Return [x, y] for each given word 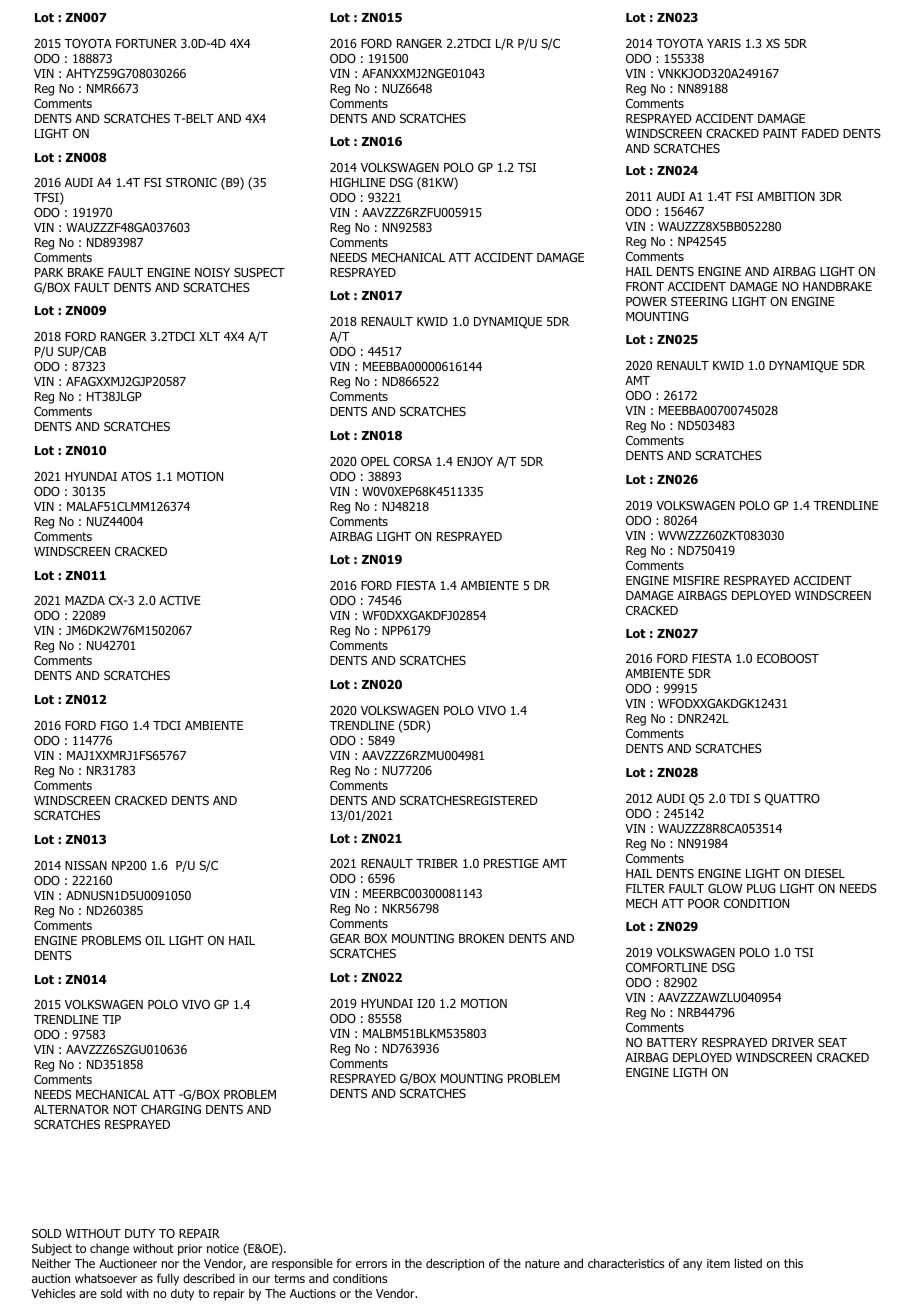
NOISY [212, 272]
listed [748, 1263]
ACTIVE [180, 600]
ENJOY [475, 461]
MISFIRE [696, 580]
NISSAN [86, 865]
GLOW [725, 888]
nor [170, 1264]
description [455, 1264]
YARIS [724, 43]
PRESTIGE [511, 863]
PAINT [780, 133]
